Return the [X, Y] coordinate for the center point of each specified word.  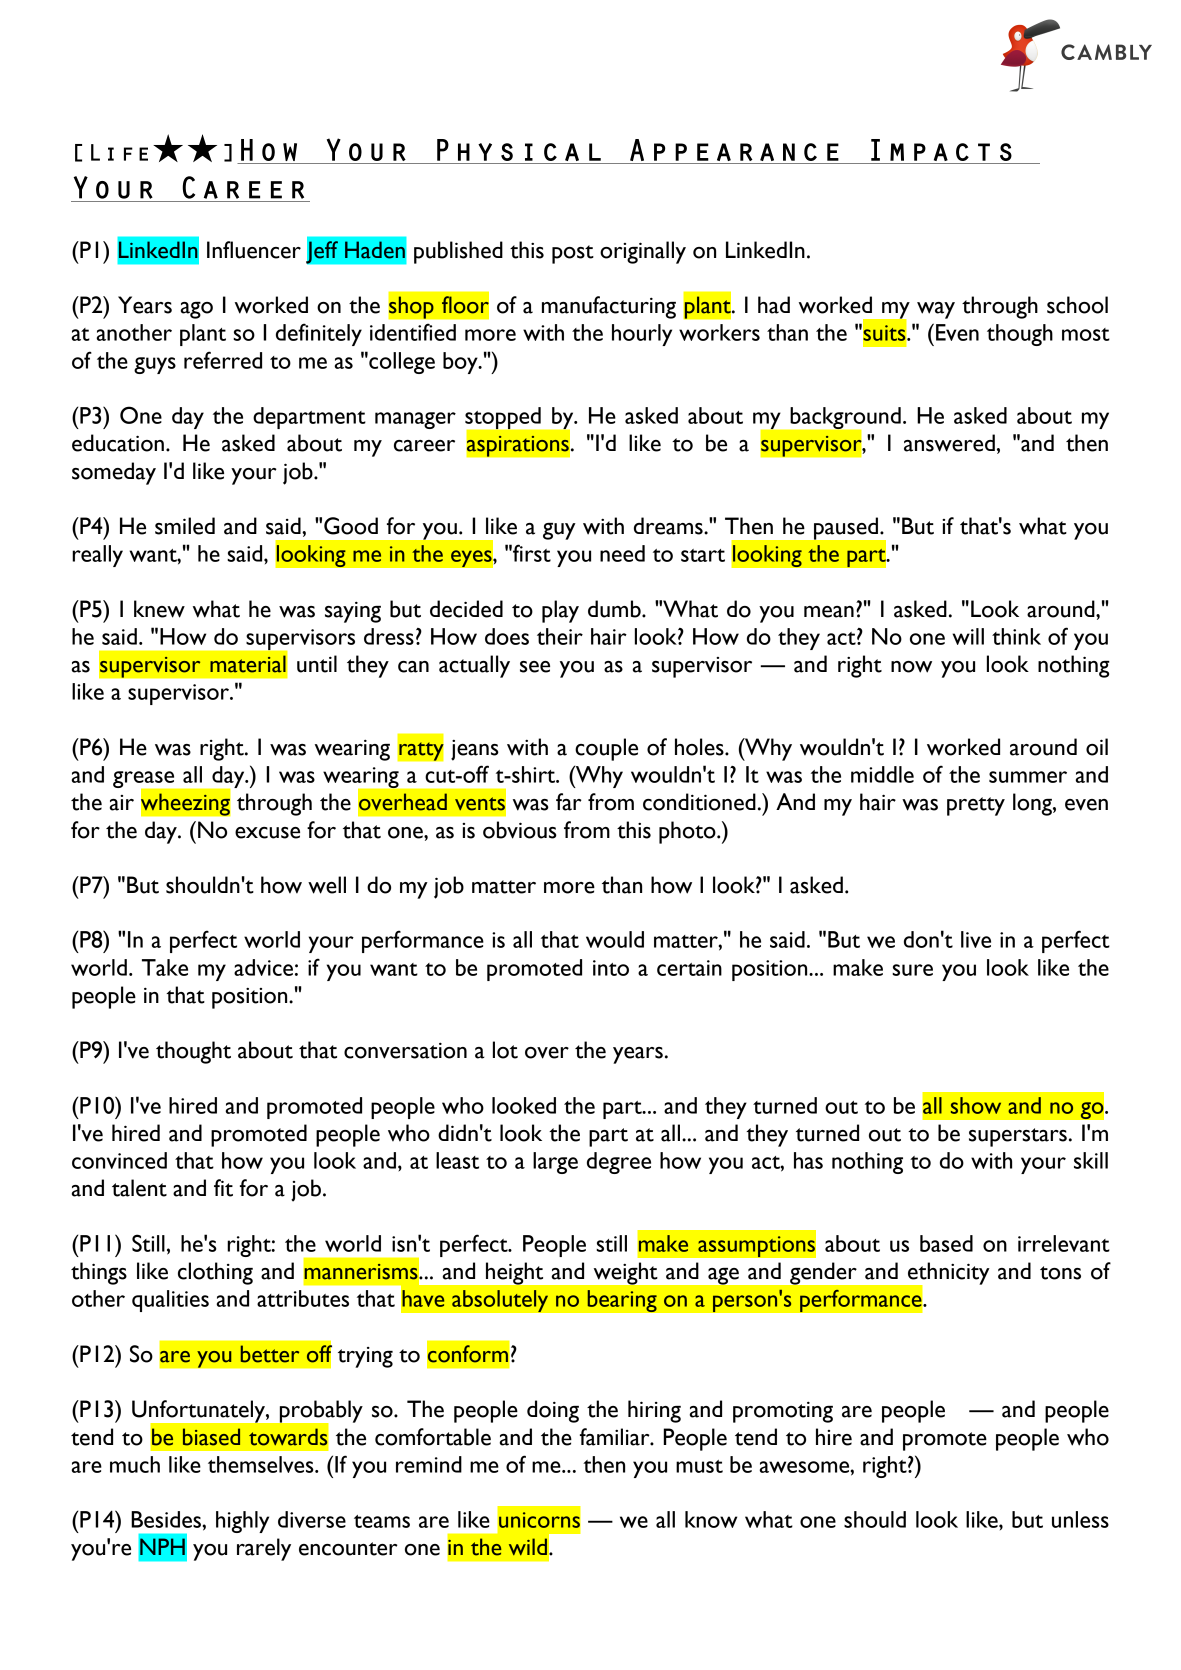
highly [242, 1522]
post [573, 254]
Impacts [941, 150]
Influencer [254, 250]
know [711, 1519]
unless [1080, 1519]
